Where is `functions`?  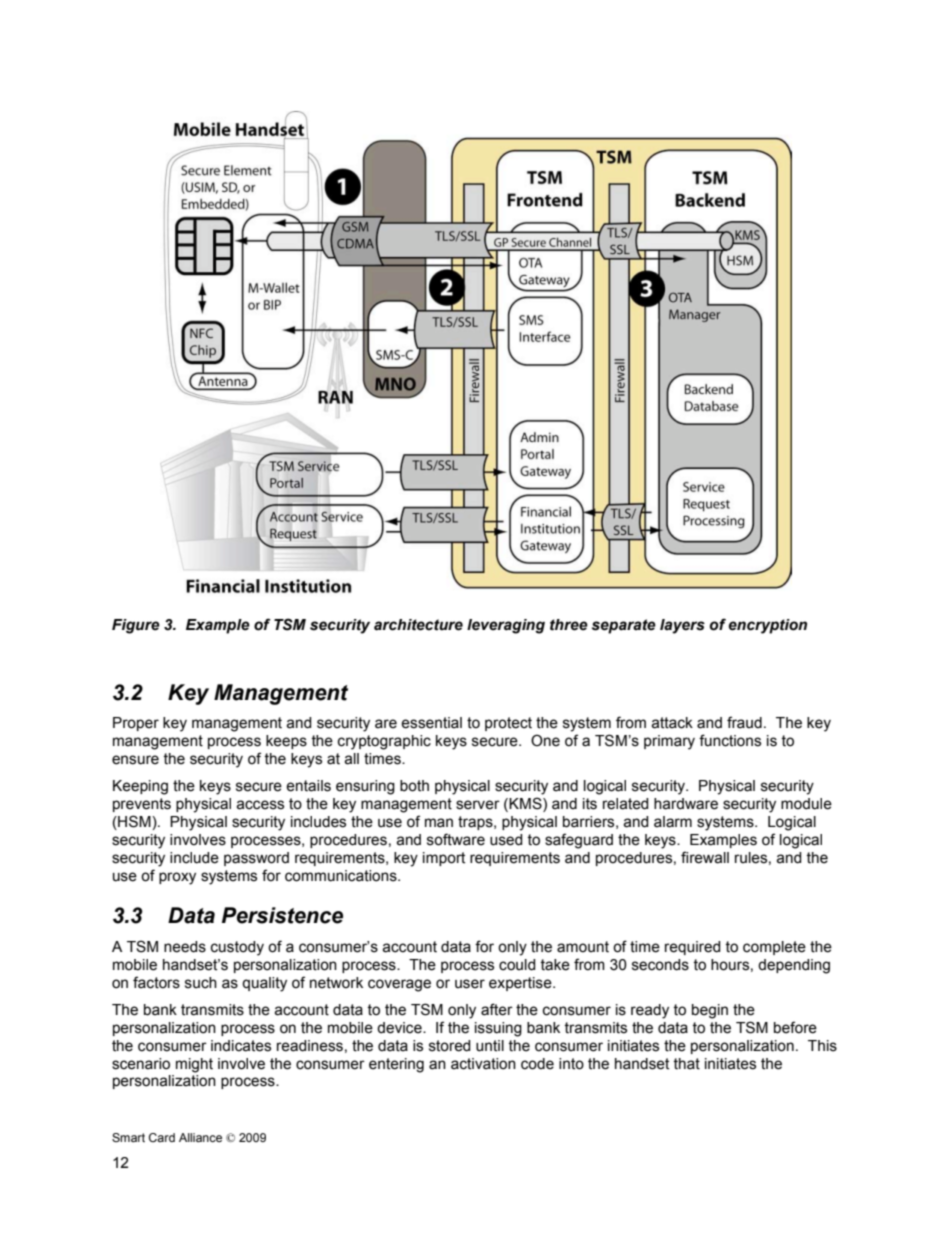
functions is located at coordinates (730, 740).
